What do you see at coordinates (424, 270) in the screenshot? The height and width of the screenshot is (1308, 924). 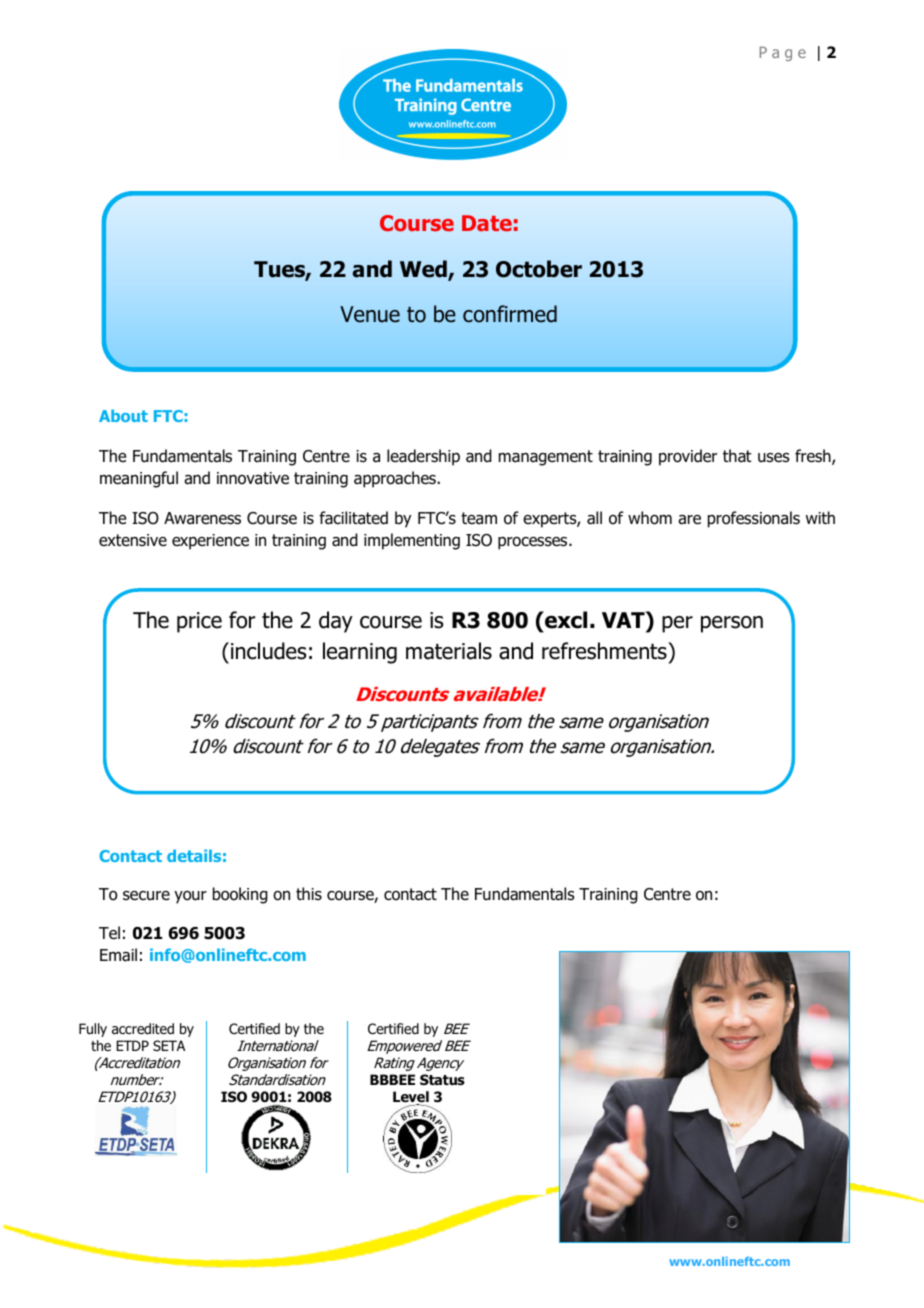 I see `Wed` at bounding box center [424, 270].
